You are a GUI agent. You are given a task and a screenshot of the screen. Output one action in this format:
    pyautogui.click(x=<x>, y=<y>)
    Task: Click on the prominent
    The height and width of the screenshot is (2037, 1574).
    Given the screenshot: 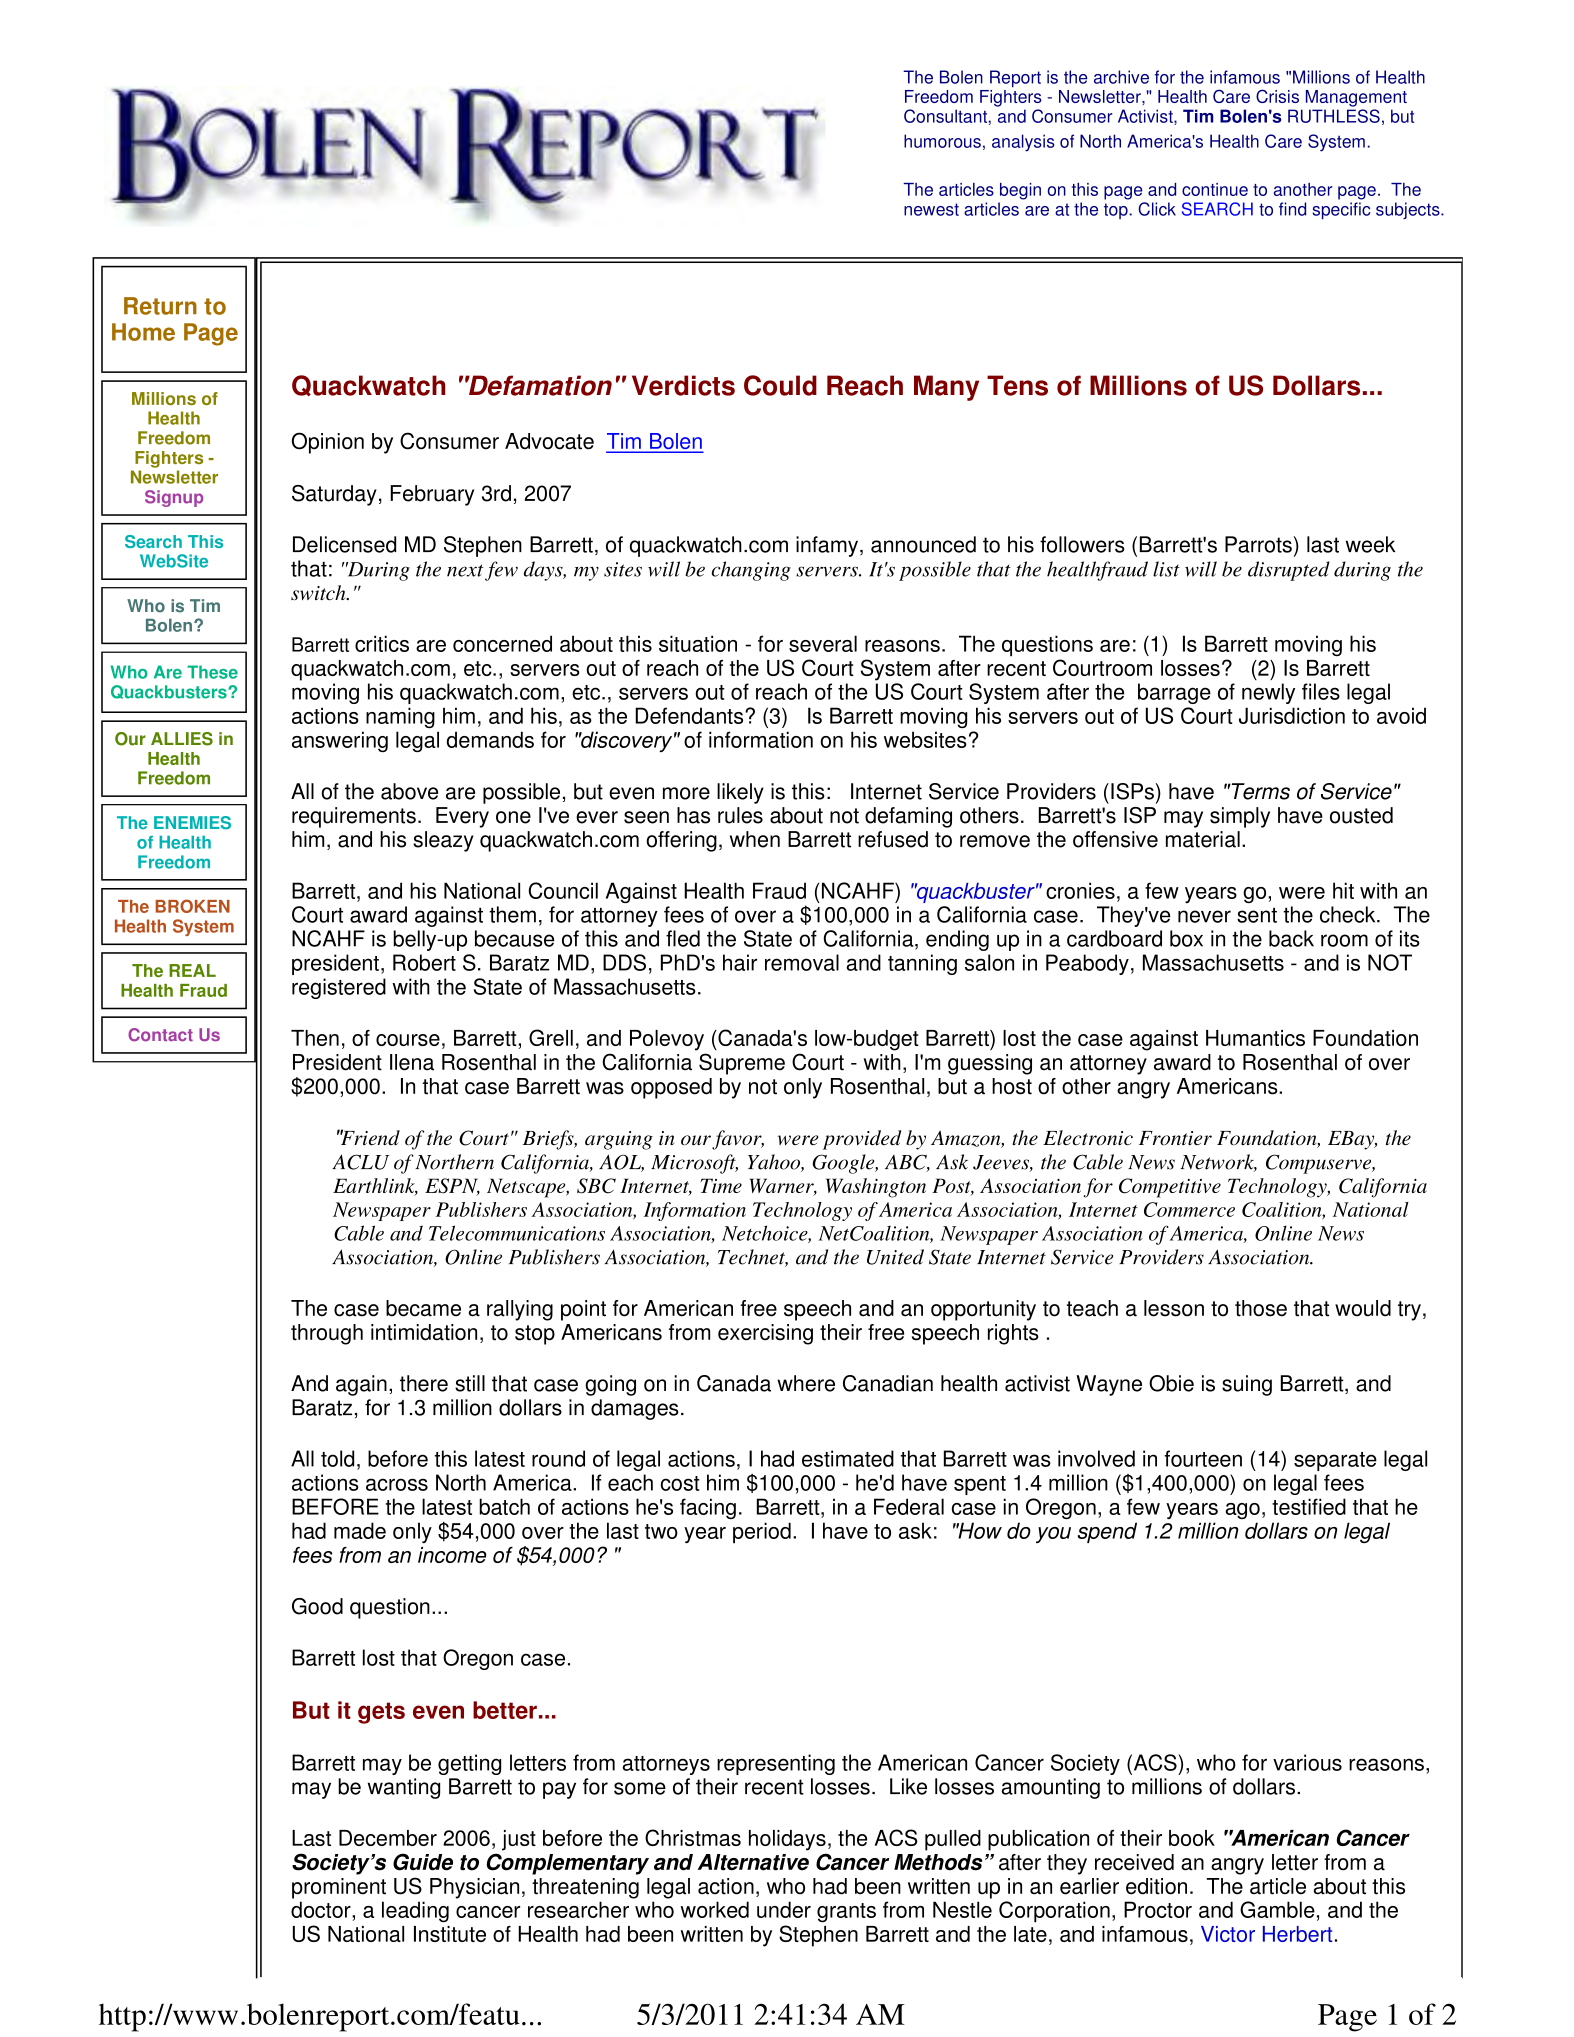 What is the action you would take?
    pyautogui.click(x=339, y=1888)
